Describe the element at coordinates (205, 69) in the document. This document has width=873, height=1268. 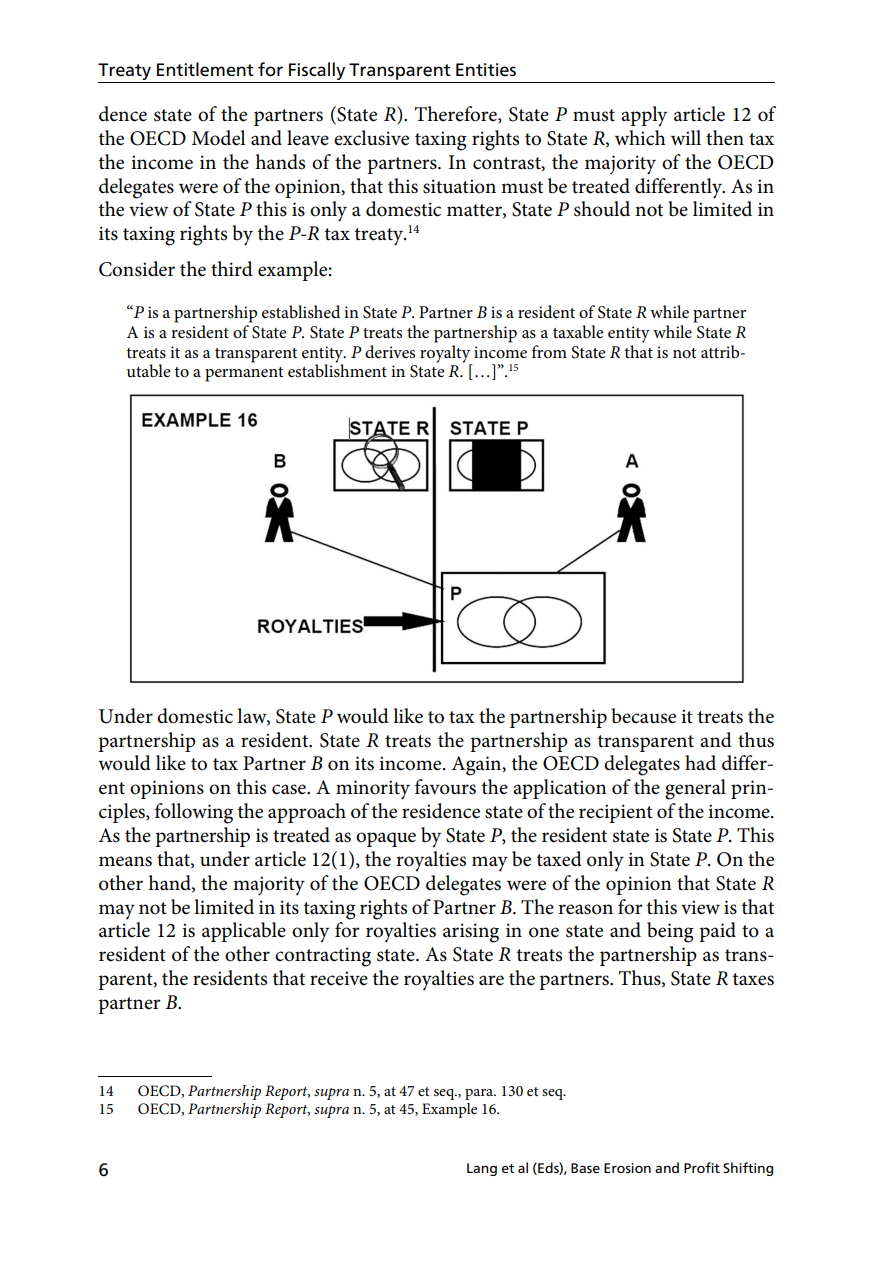
I see `Entitlement` at that location.
